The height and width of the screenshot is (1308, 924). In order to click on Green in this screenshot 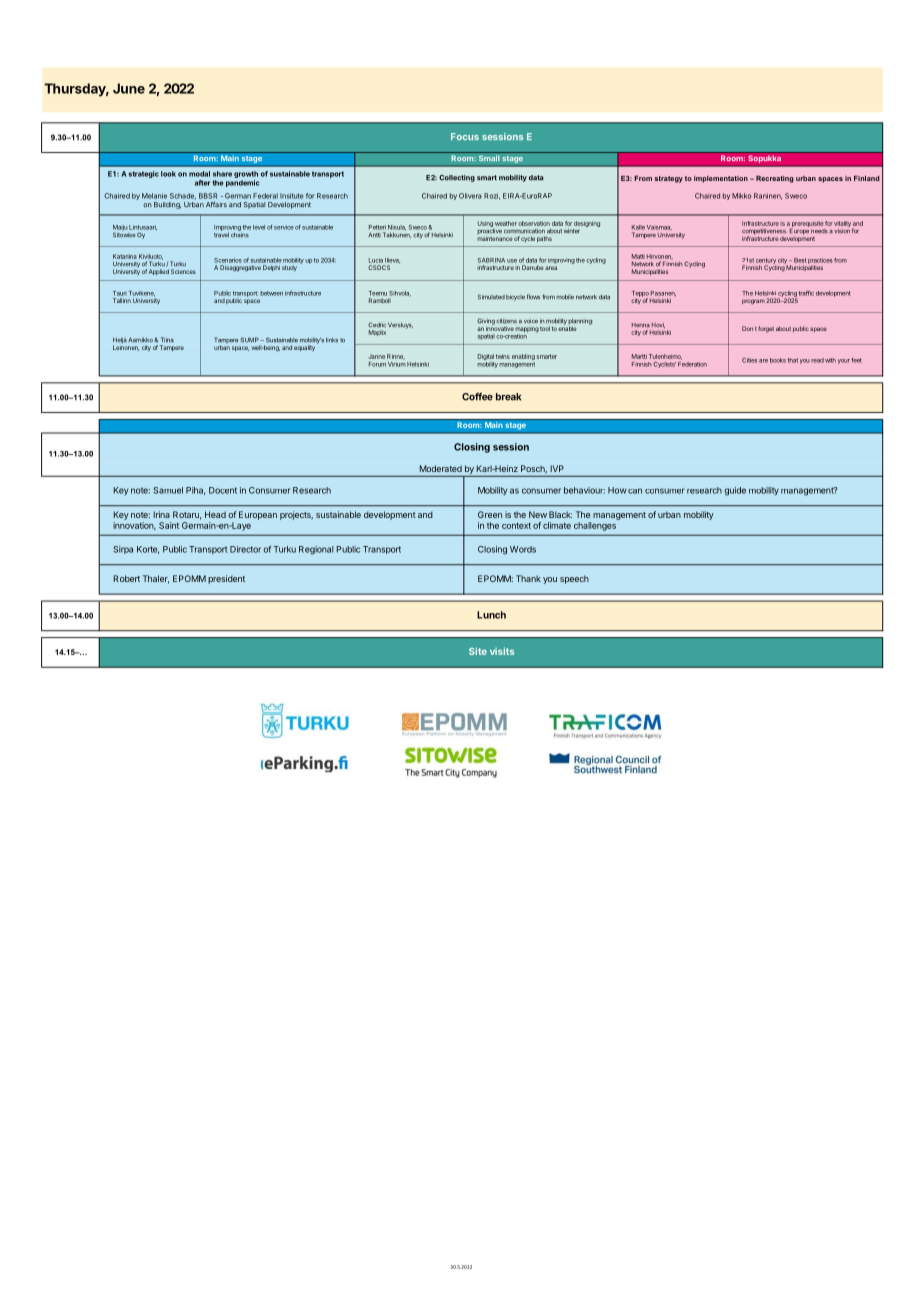, I will do `click(490, 514)`.
